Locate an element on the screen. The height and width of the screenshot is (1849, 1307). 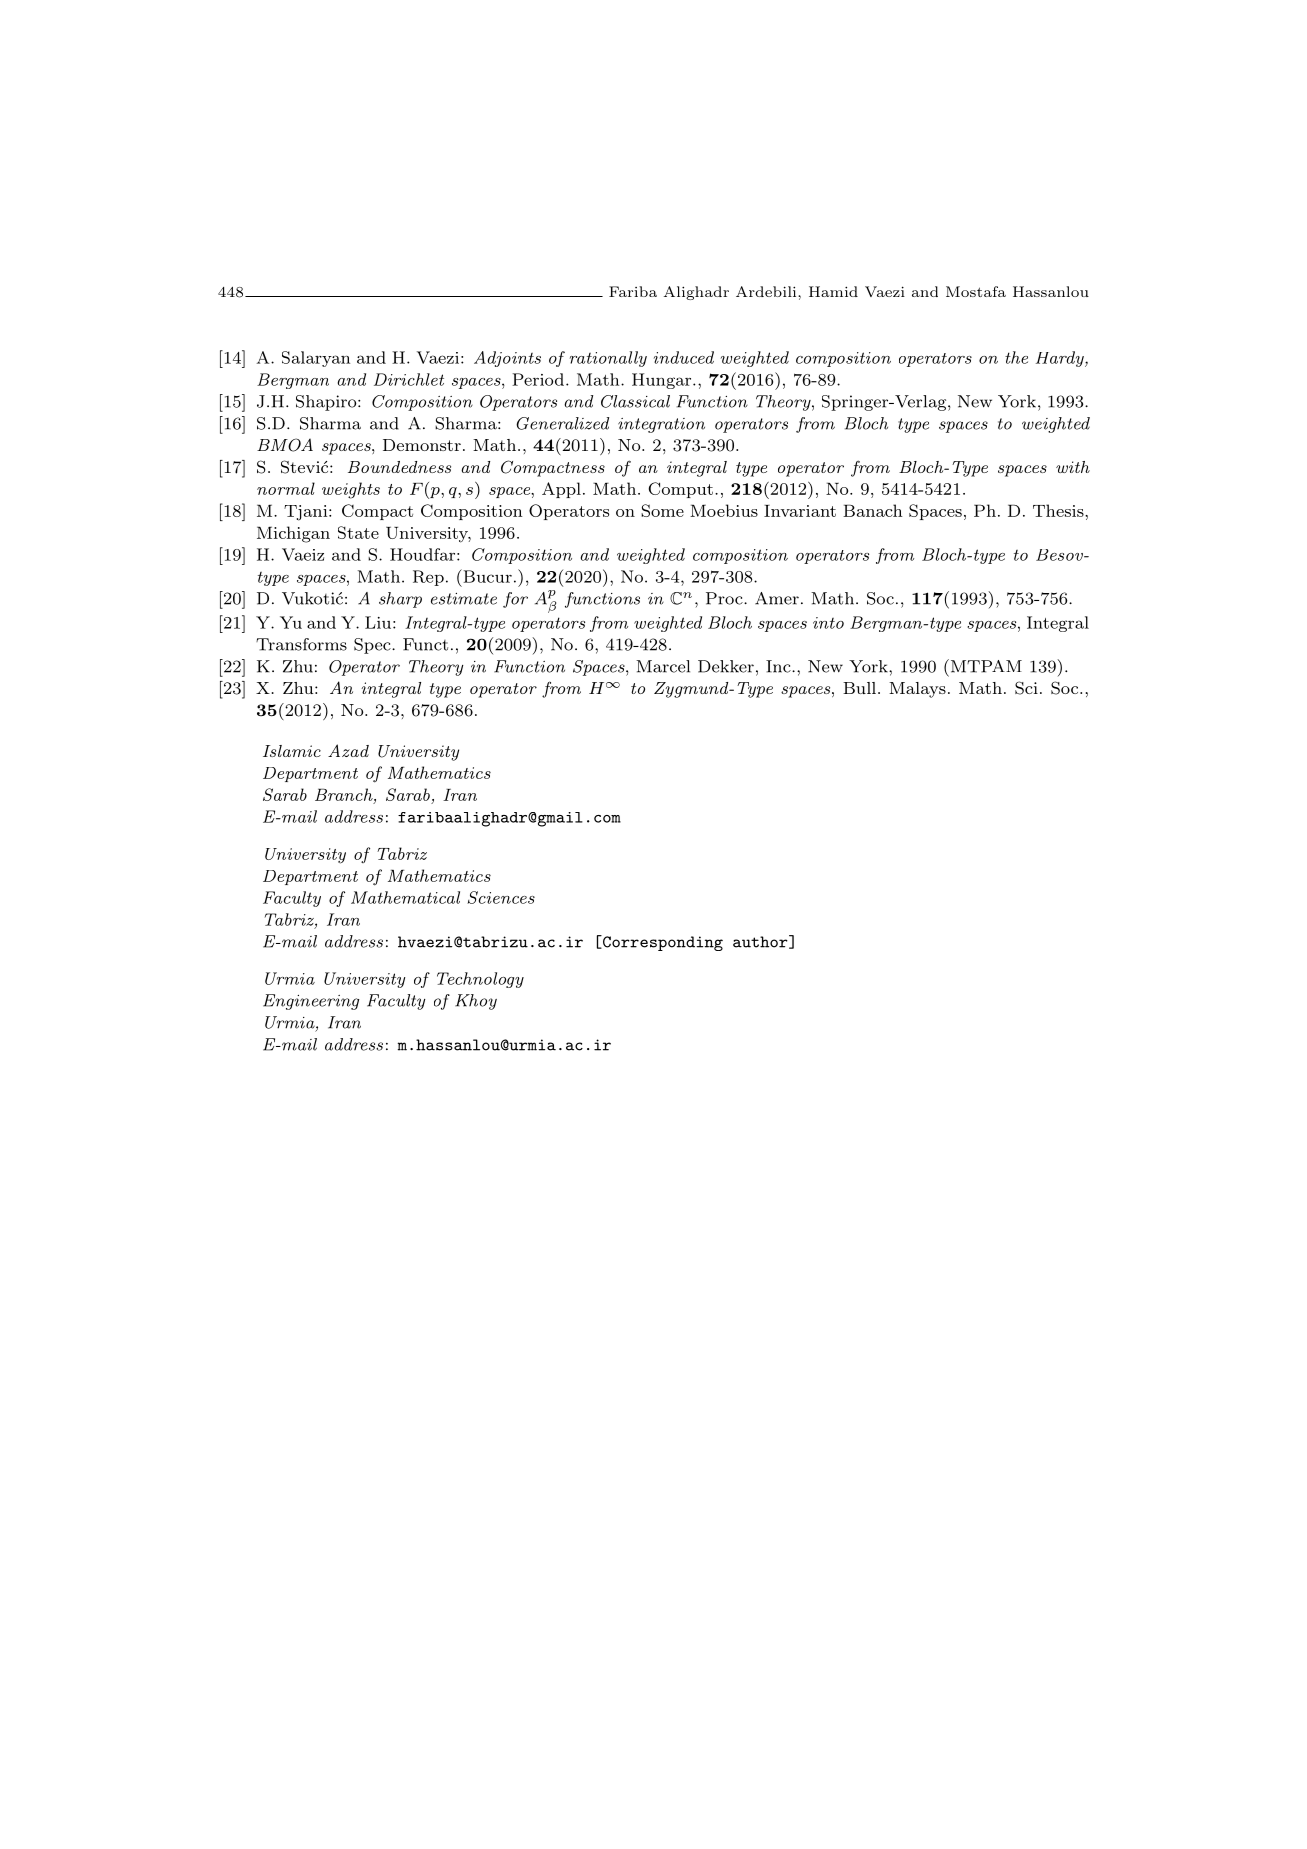
Boundedness is located at coordinates (399, 467).
